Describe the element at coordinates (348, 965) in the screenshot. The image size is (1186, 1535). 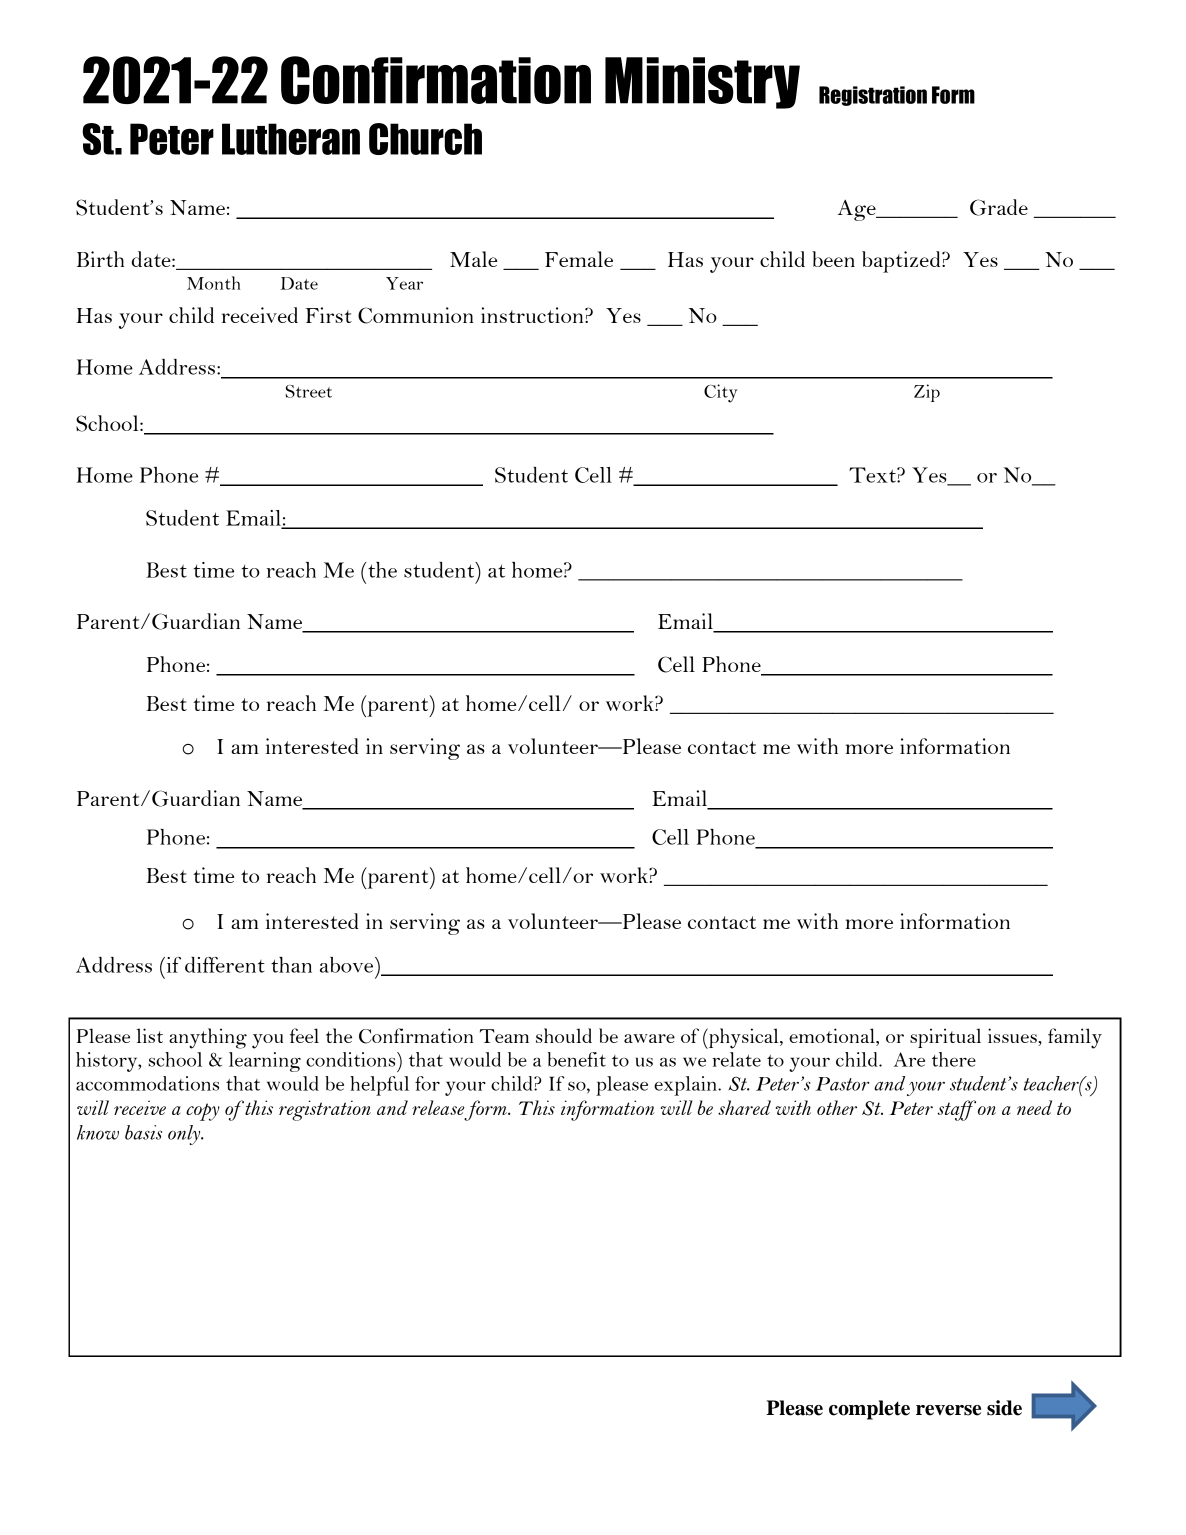
I see `above` at that location.
